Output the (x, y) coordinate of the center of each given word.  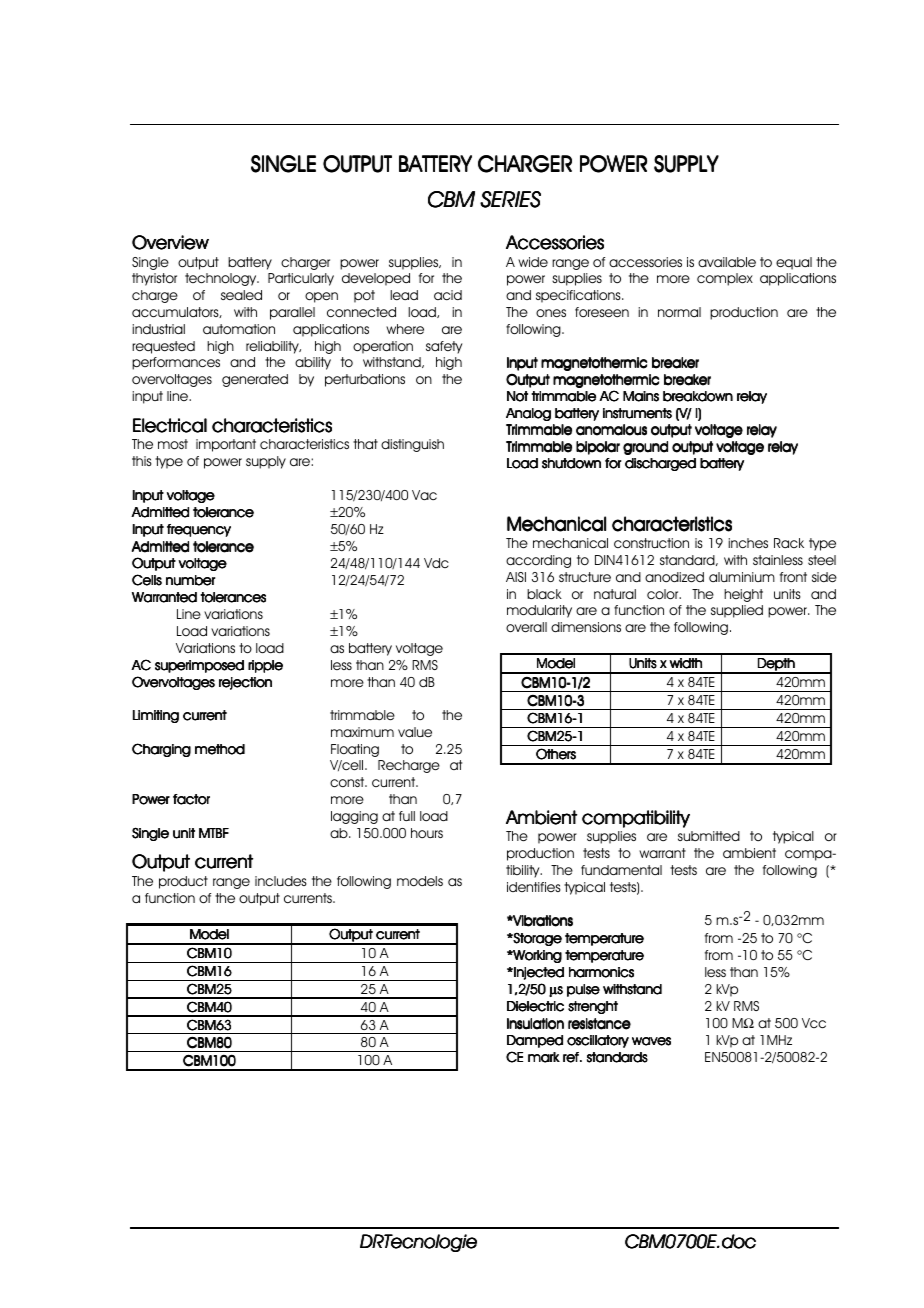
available (727, 262)
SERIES (510, 199)
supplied (737, 611)
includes (281, 881)
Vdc (436, 563)
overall (526, 627)
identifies (534, 887)
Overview (170, 242)
